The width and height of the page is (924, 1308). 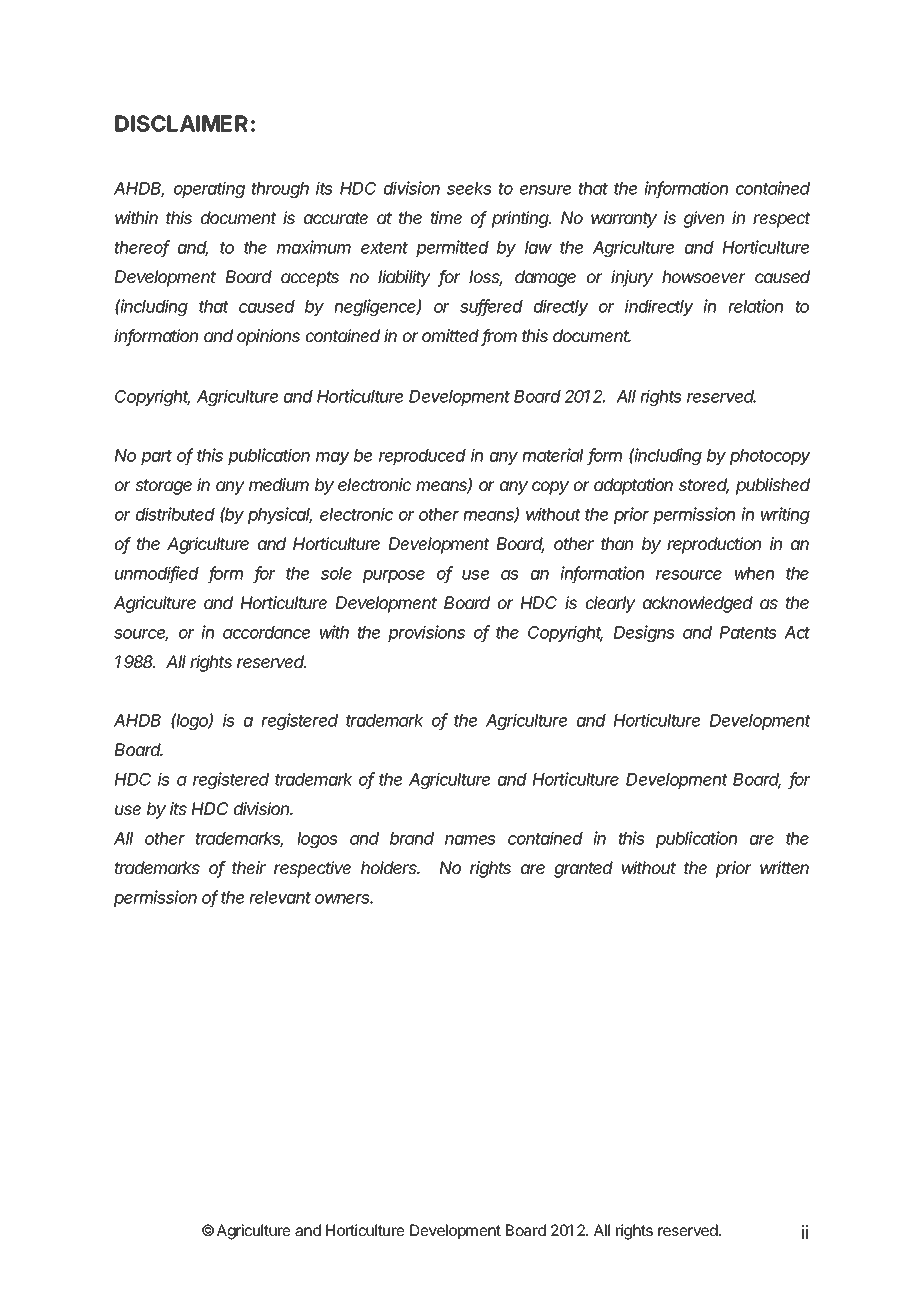 What do you see at coordinates (470, 840) in the page?
I see `names` at bounding box center [470, 840].
